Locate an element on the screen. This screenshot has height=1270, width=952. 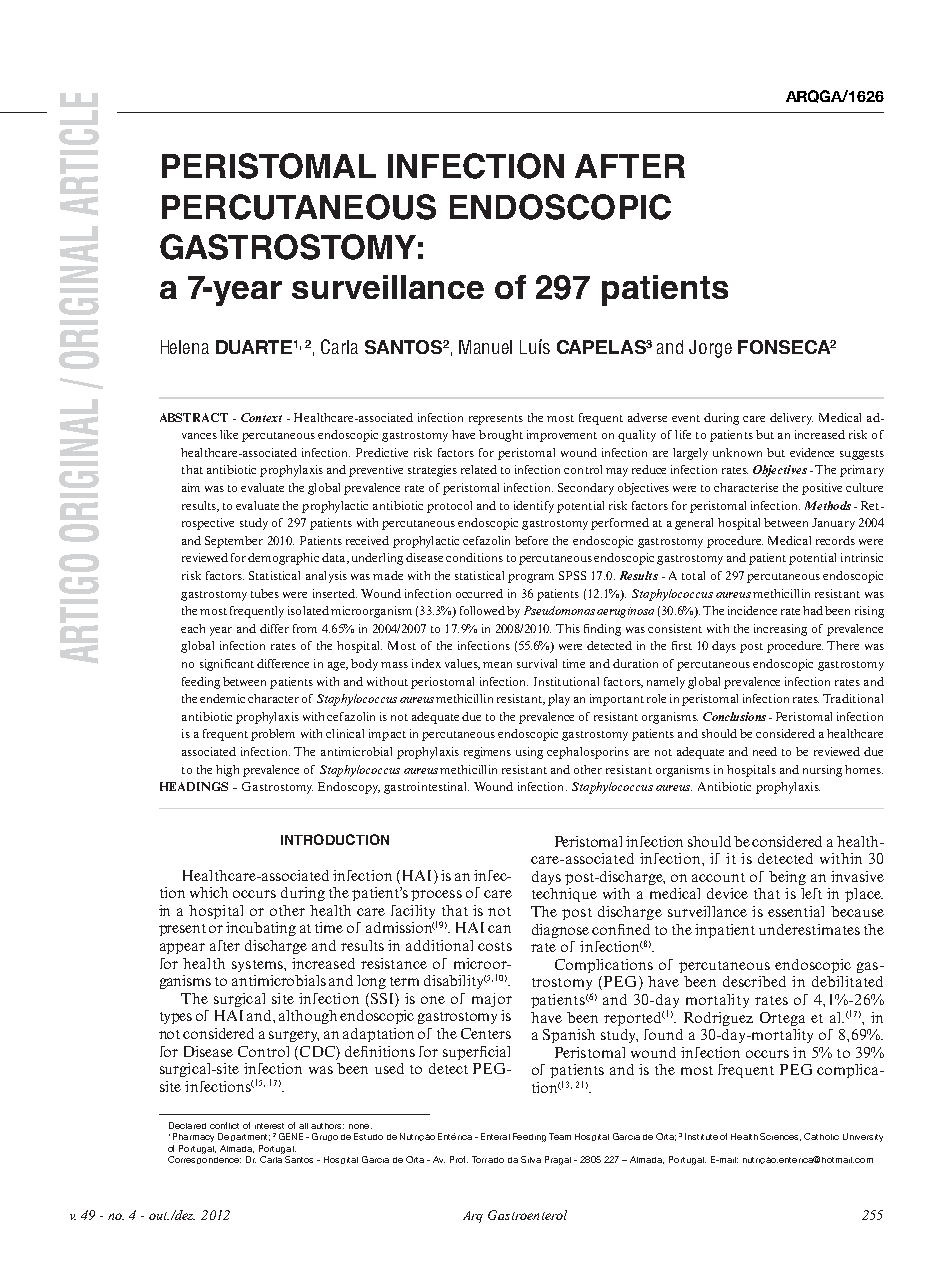
problem is located at coordinates (273, 735).
